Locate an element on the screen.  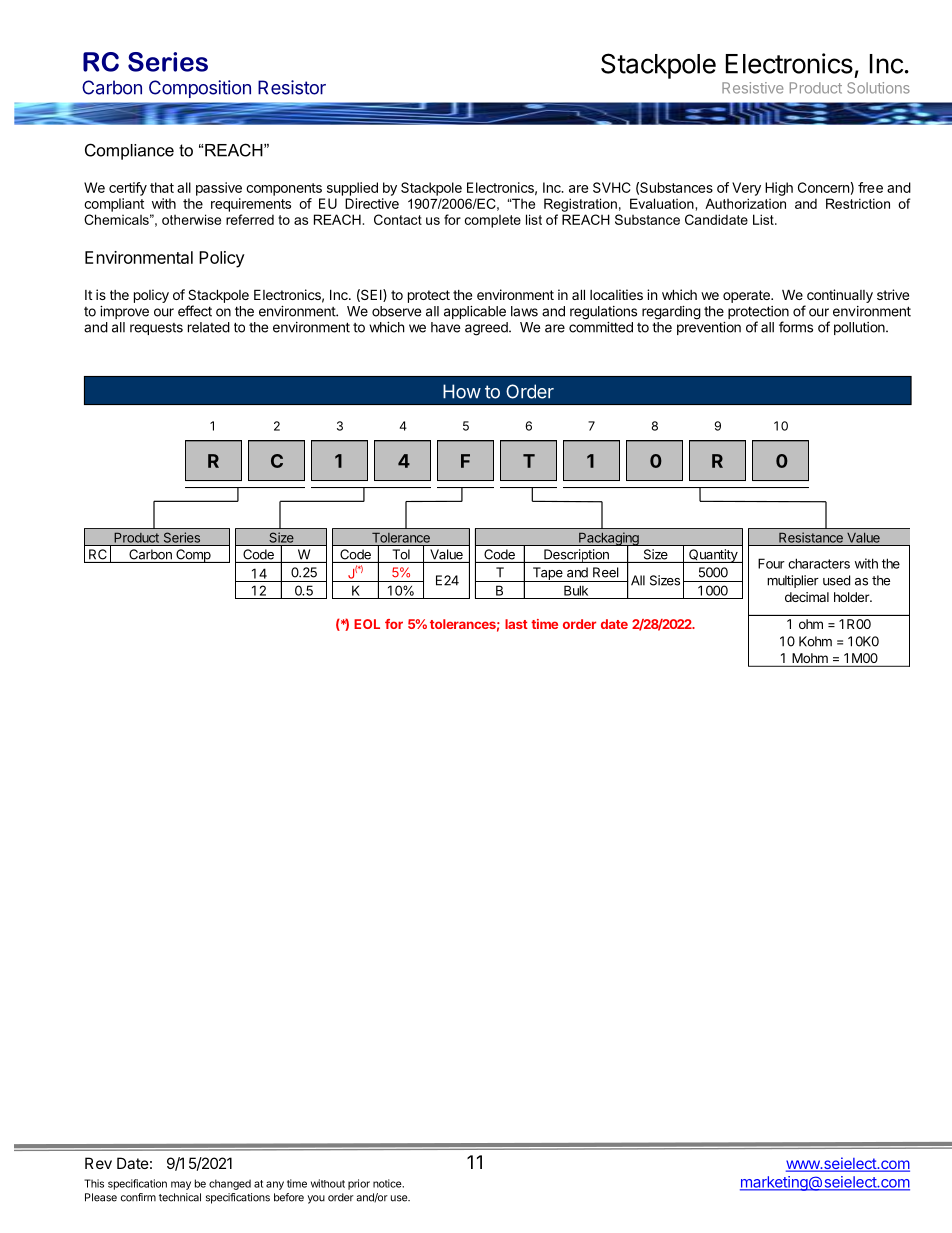
prior is located at coordinates (359, 1184).
